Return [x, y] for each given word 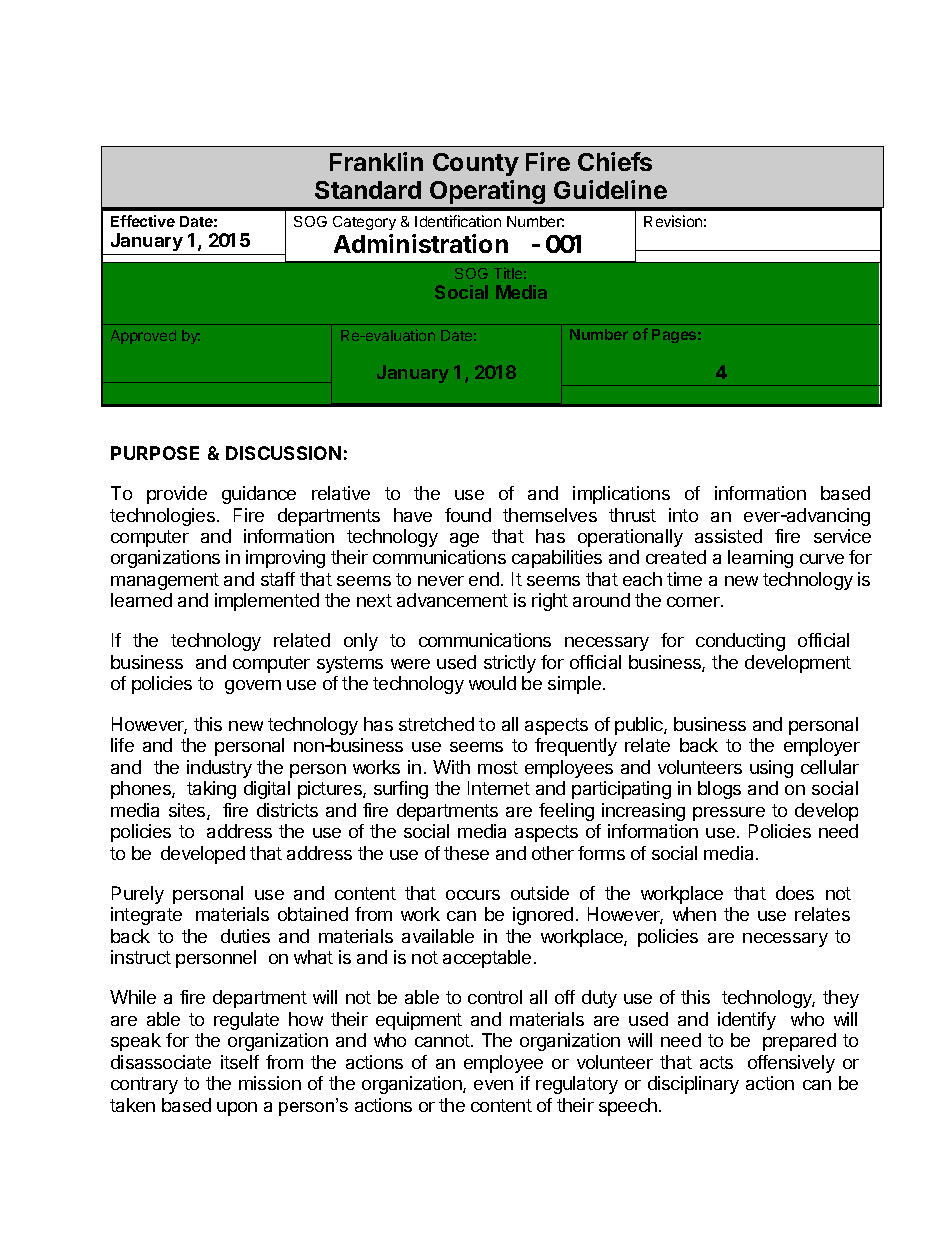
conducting [740, 642]
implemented [267, 602]
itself [240, 1062]
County [476, 164]
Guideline [610, 189]
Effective [143, 221]
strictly [510, 664]
